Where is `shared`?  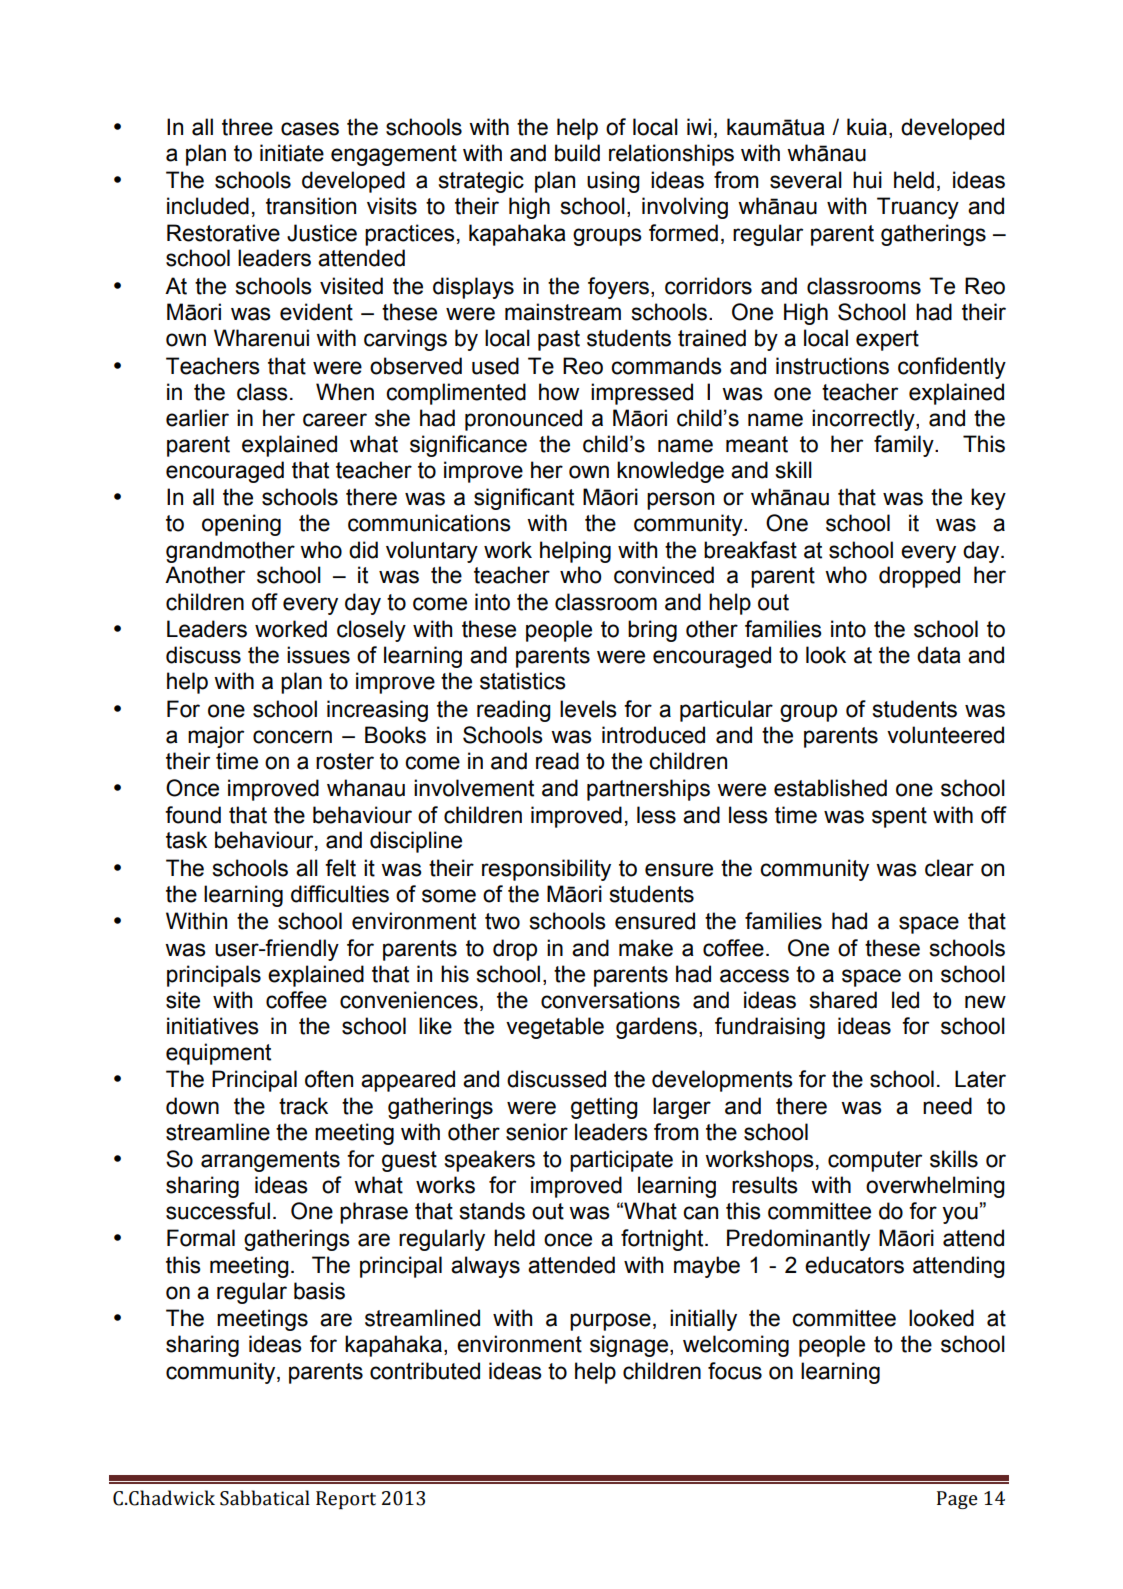
shared is located at coordinates (843, 1000).
